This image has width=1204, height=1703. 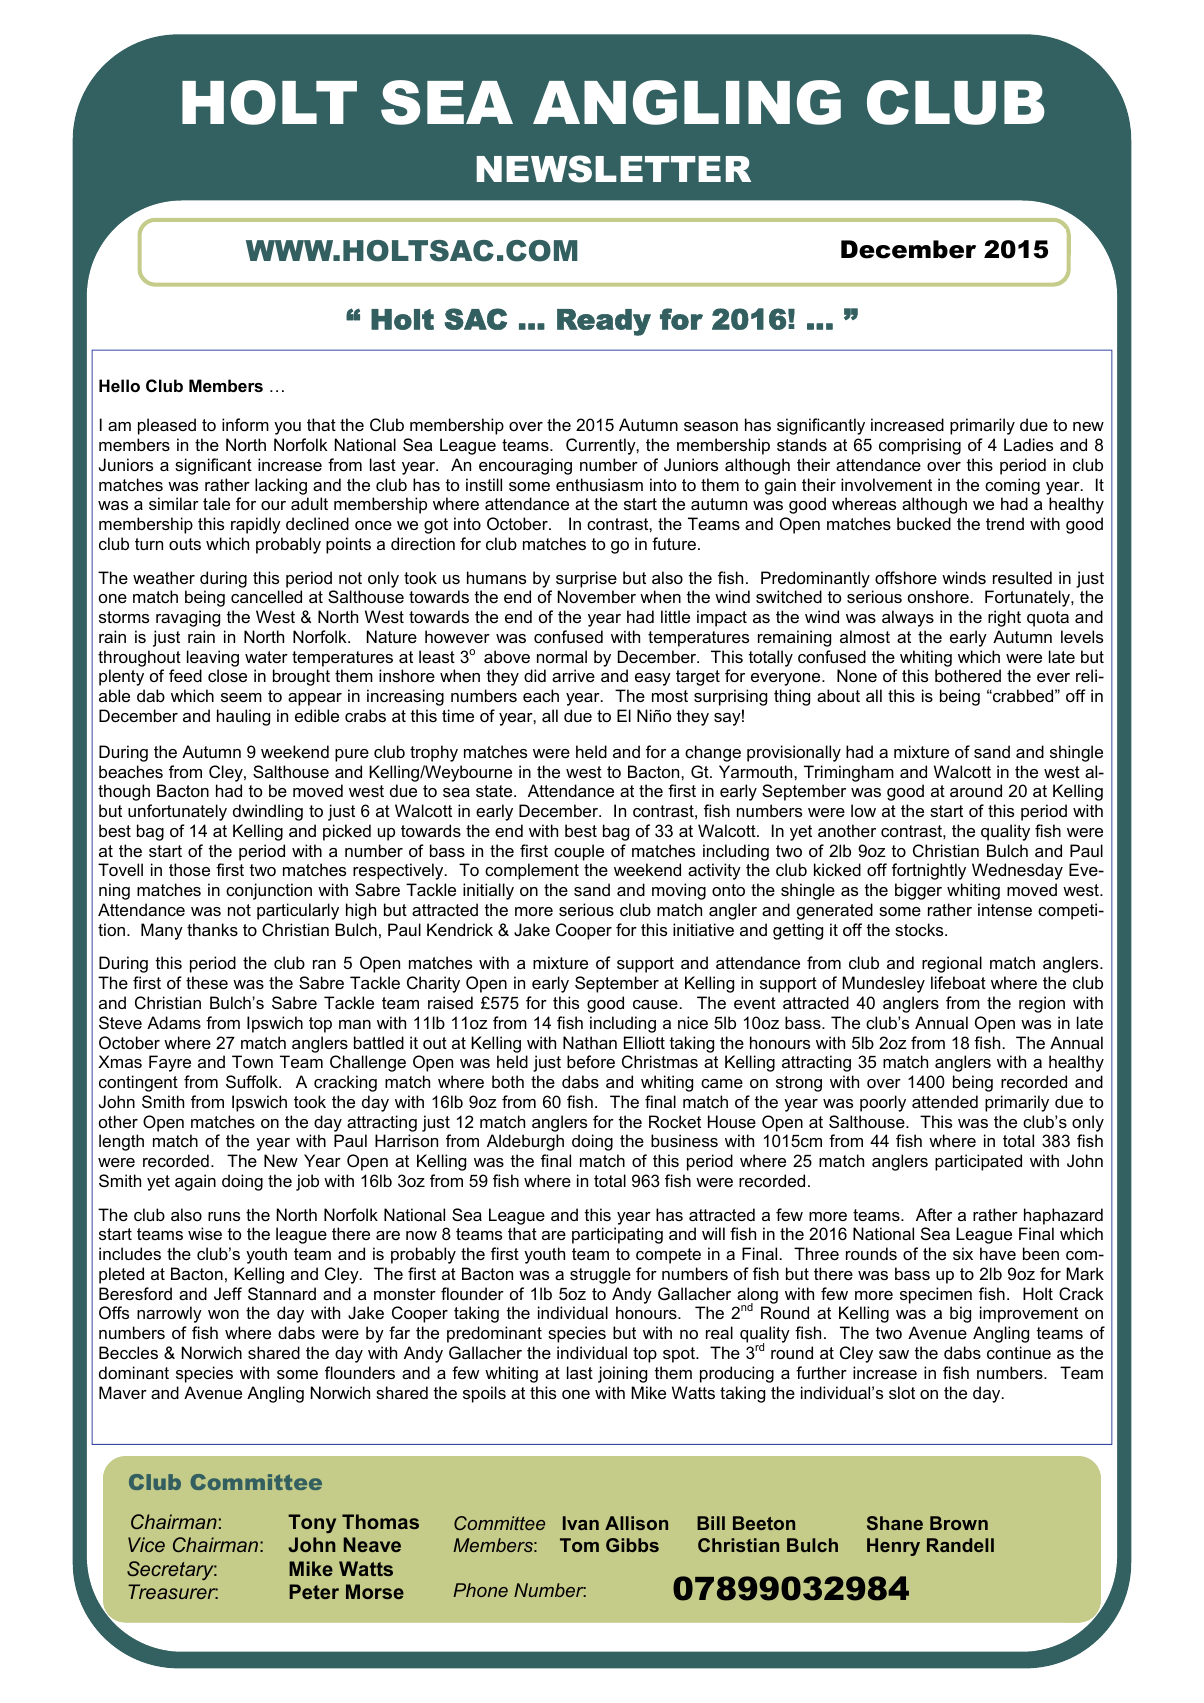 What do you see at coordinates (960, 1545) in the image?
I see `Randell` at bounding box center [960, 1545].
